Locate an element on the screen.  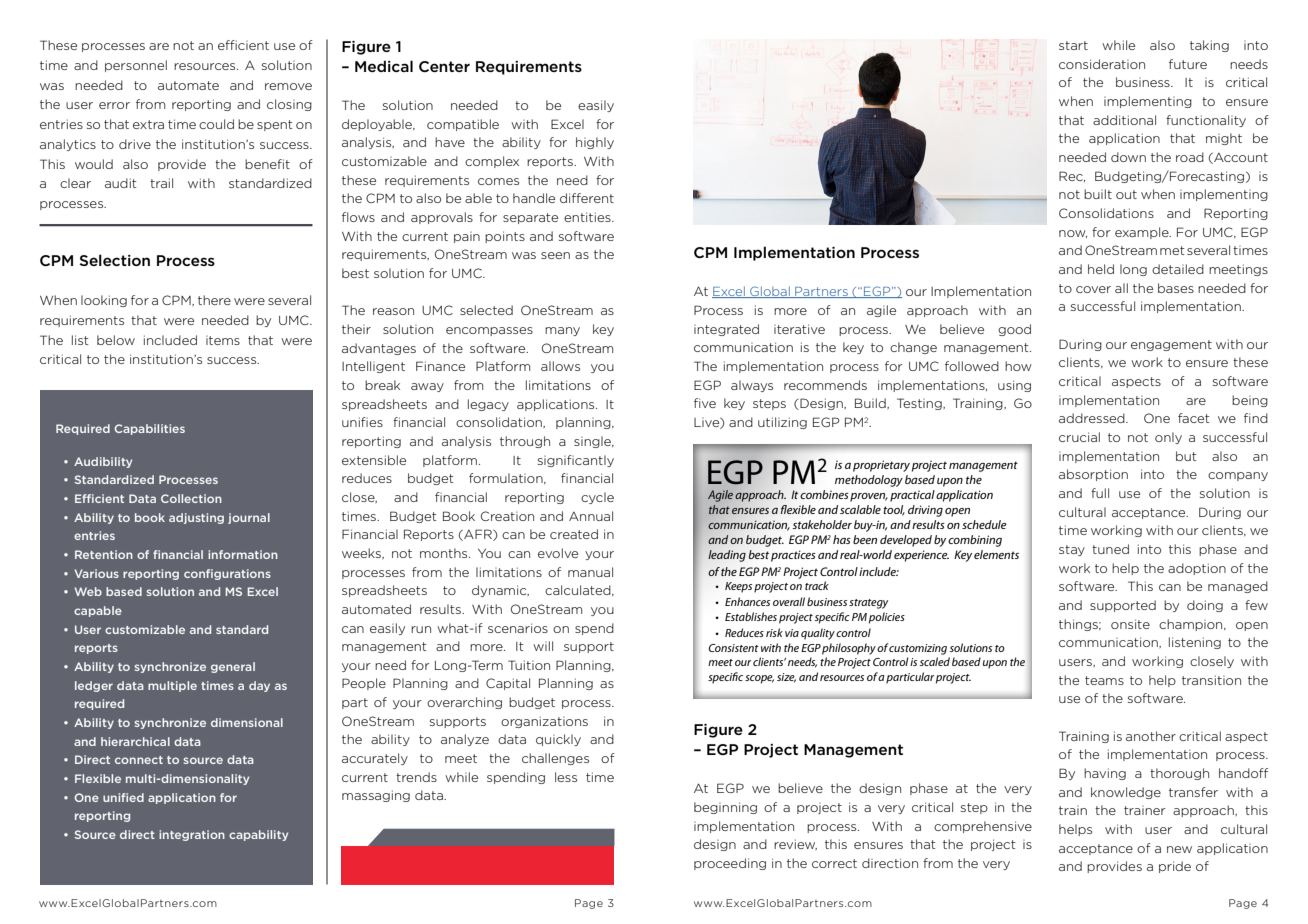
configurations is located at coordinates (227, 574).
